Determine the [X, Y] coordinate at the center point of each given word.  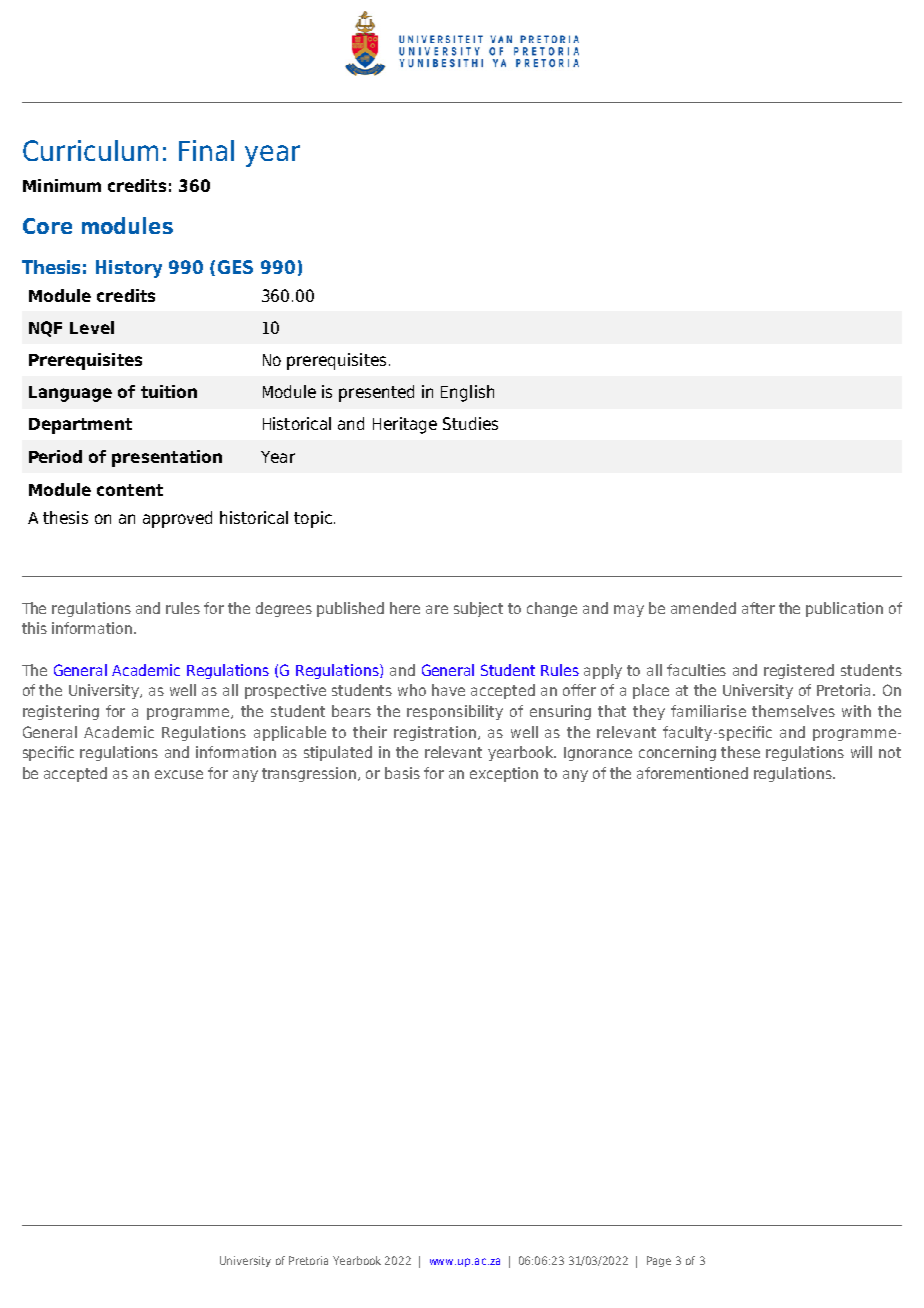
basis [402, 773]
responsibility [455, 712]
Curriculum [90, 150]
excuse [179, 774]
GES [235, 267]
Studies [470, 423]
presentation [167, 458]
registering [61, 712]
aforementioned [692, 773]
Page [659, 1261]
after [758, 608]
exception [504, 774]
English [467, 393]
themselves [793, 711]
